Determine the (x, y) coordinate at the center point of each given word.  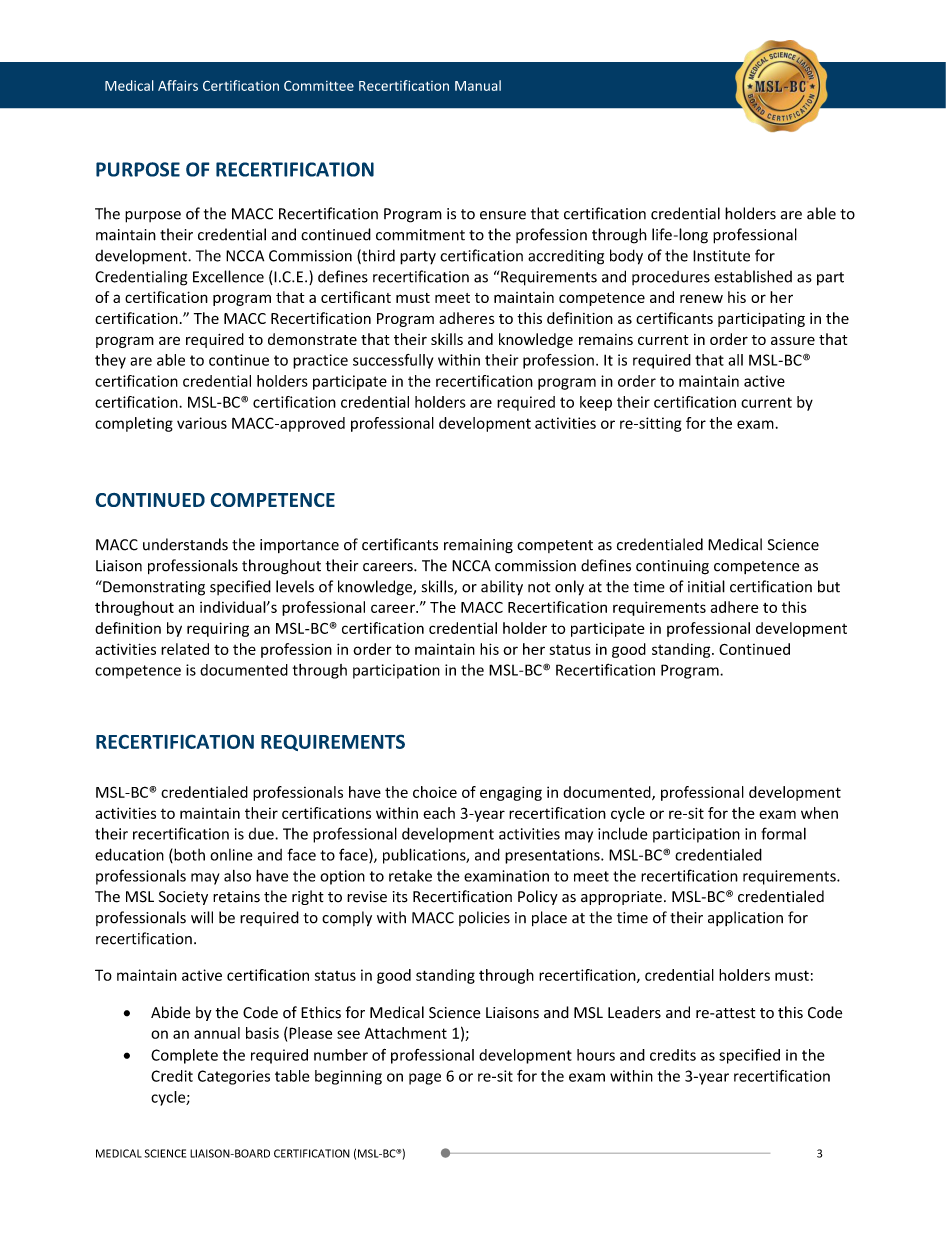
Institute (721, 256)
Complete (184, 1056)
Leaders (634, 1012)
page (425, 1079)
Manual (478, 85)
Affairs (178, 85)
